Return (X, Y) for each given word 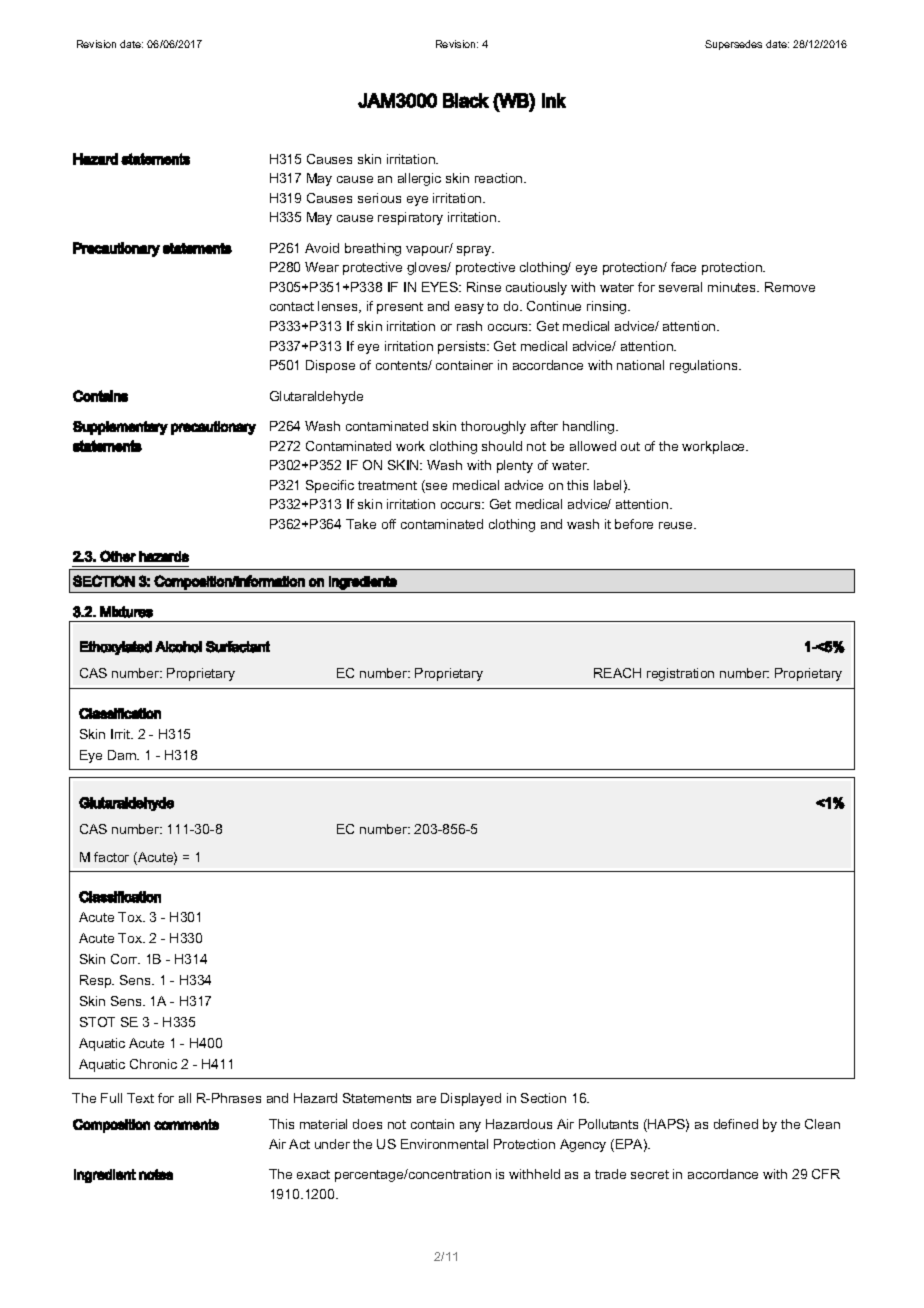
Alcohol (178, 647)
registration (680, 674)
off (389, 524)
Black (466, 100)
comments (186, 1124)
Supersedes (733, 45)
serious (379, 198)
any (470, 1127)
